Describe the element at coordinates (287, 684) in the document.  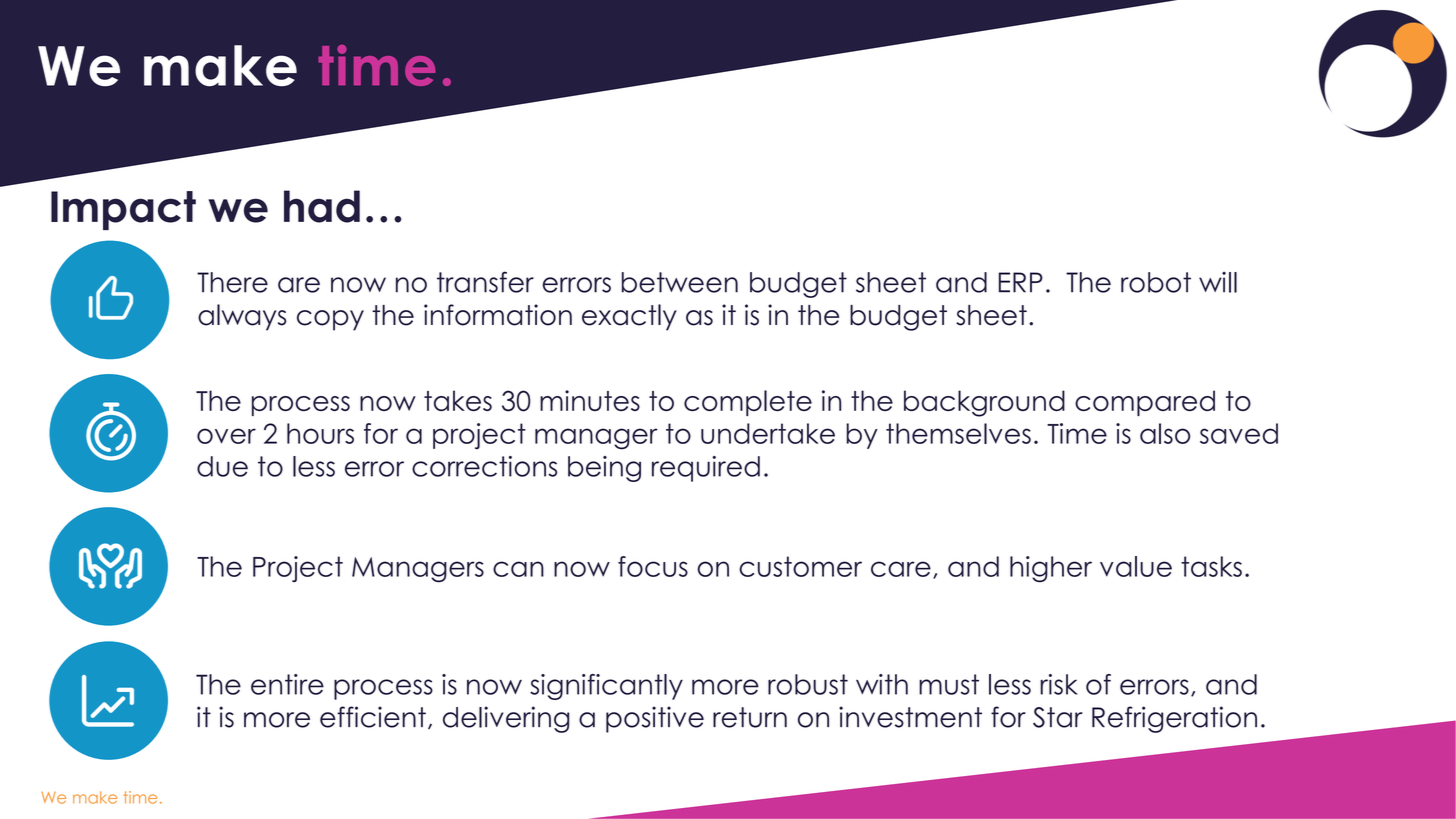
I see `entire` at that location.
